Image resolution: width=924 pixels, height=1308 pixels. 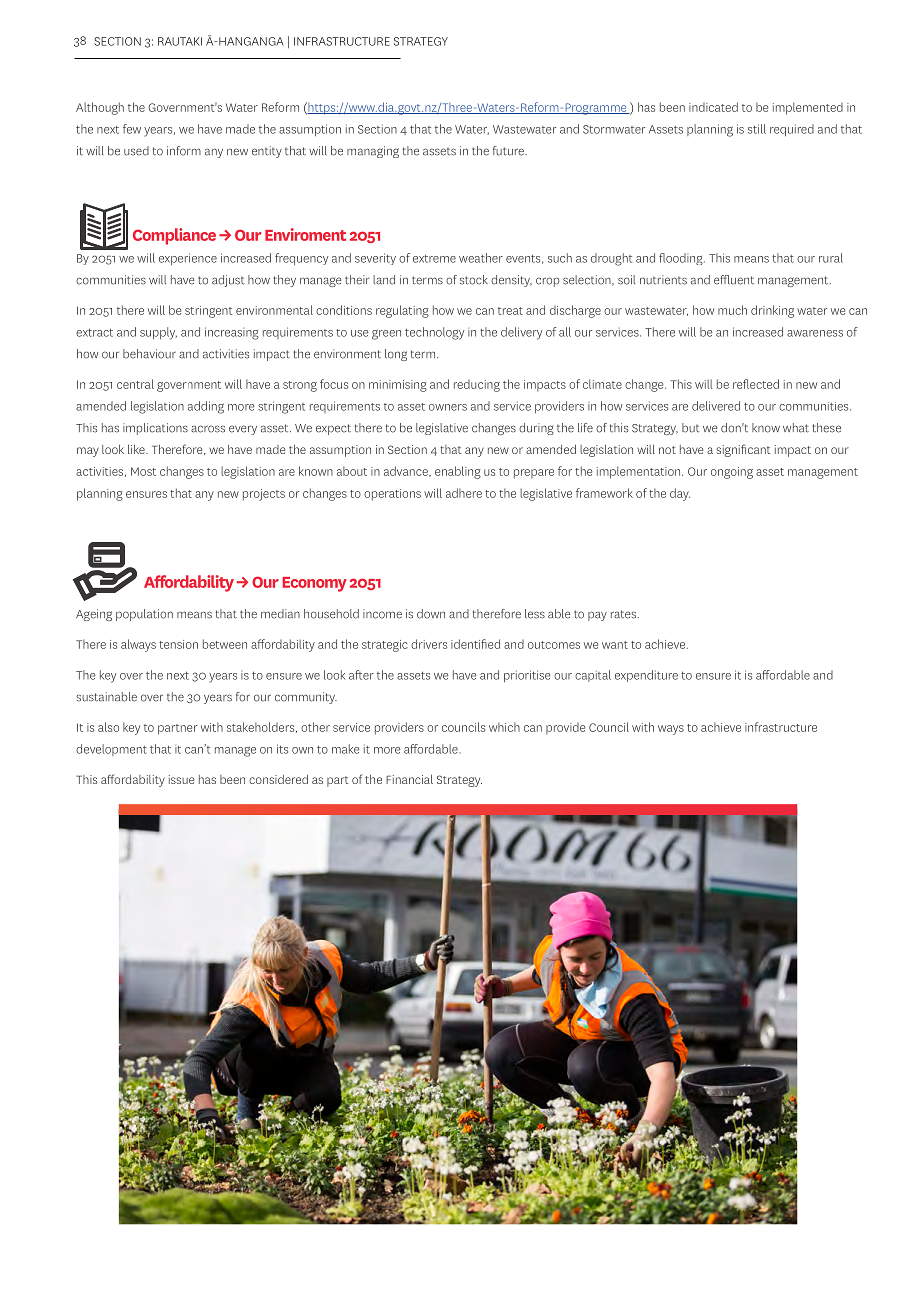 What do you see at coordinates (132, 129) in the screenshot?
I see `few` at bounding box center [132, 129].
